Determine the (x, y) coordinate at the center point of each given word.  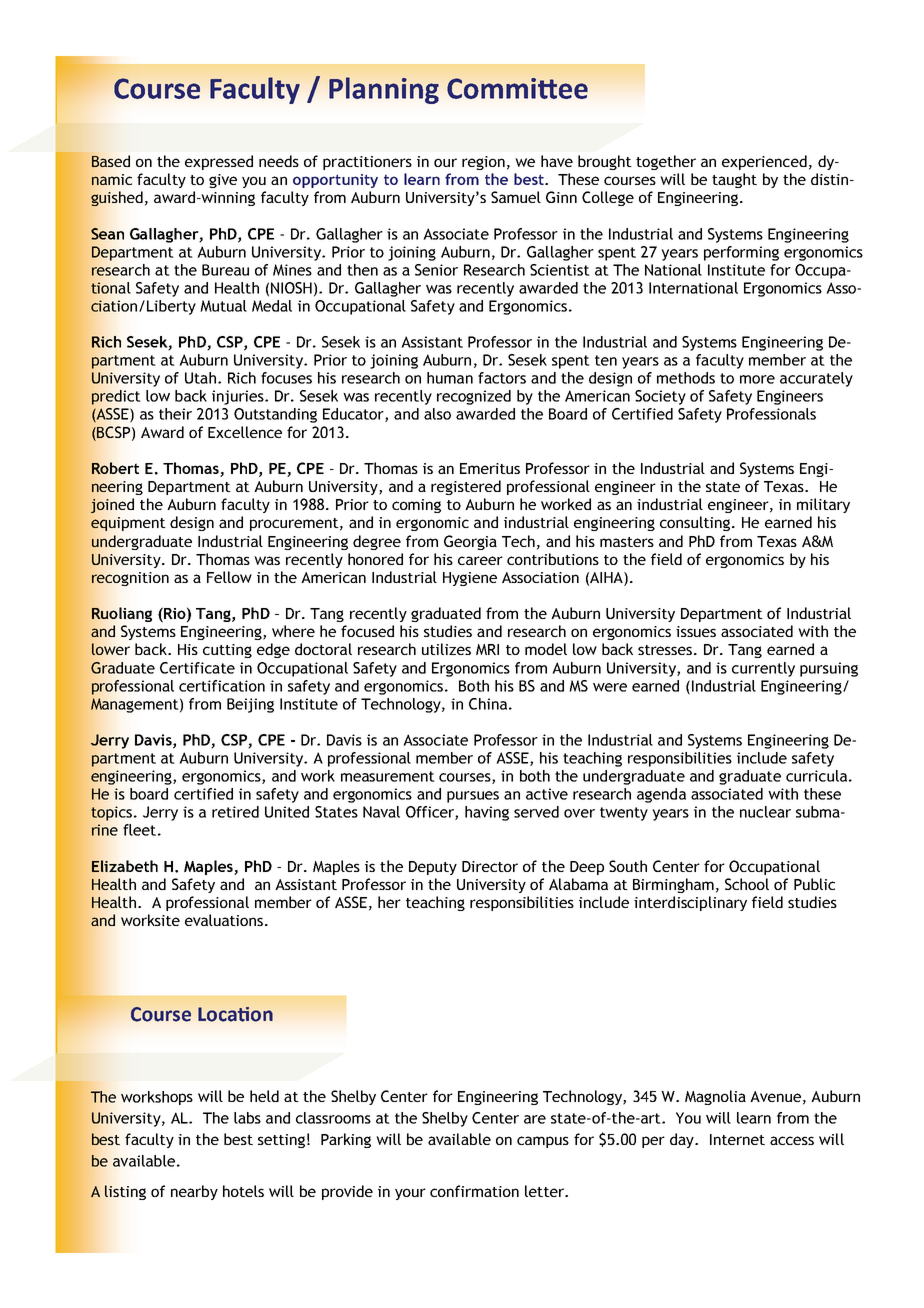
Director (490, 866)
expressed (219, 162)
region (483, 163)
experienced (764, 162)
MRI (487, 649)
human (450, 378)
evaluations (225, 920)
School (747, 884)
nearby (194, 1192)
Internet (737, 1139)
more (757, 379)
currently (763, 669)
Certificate (197, 668)
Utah (200, 378)
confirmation (474, 1191)
